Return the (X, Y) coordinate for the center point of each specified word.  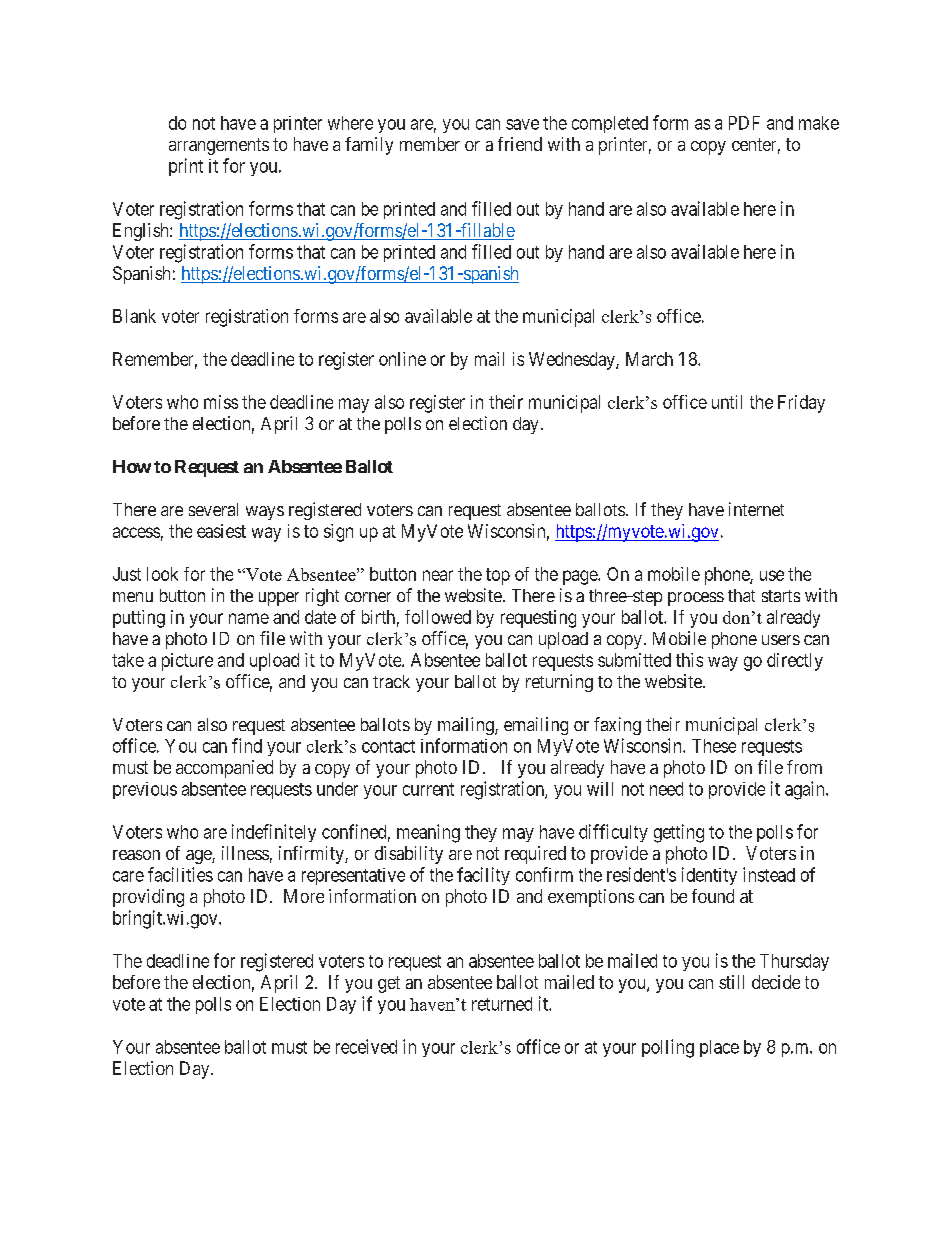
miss (221, 402)
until (727, 402)
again (806, 790)
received (366, 1046)
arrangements (219, 146)
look (162, 574)
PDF (744, 123)
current (428, 789)
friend (520, 144)
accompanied (224, 769)
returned (502, 1004)
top (498, 576)
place (719, 1048)
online (402, 359)
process (696, 599)
